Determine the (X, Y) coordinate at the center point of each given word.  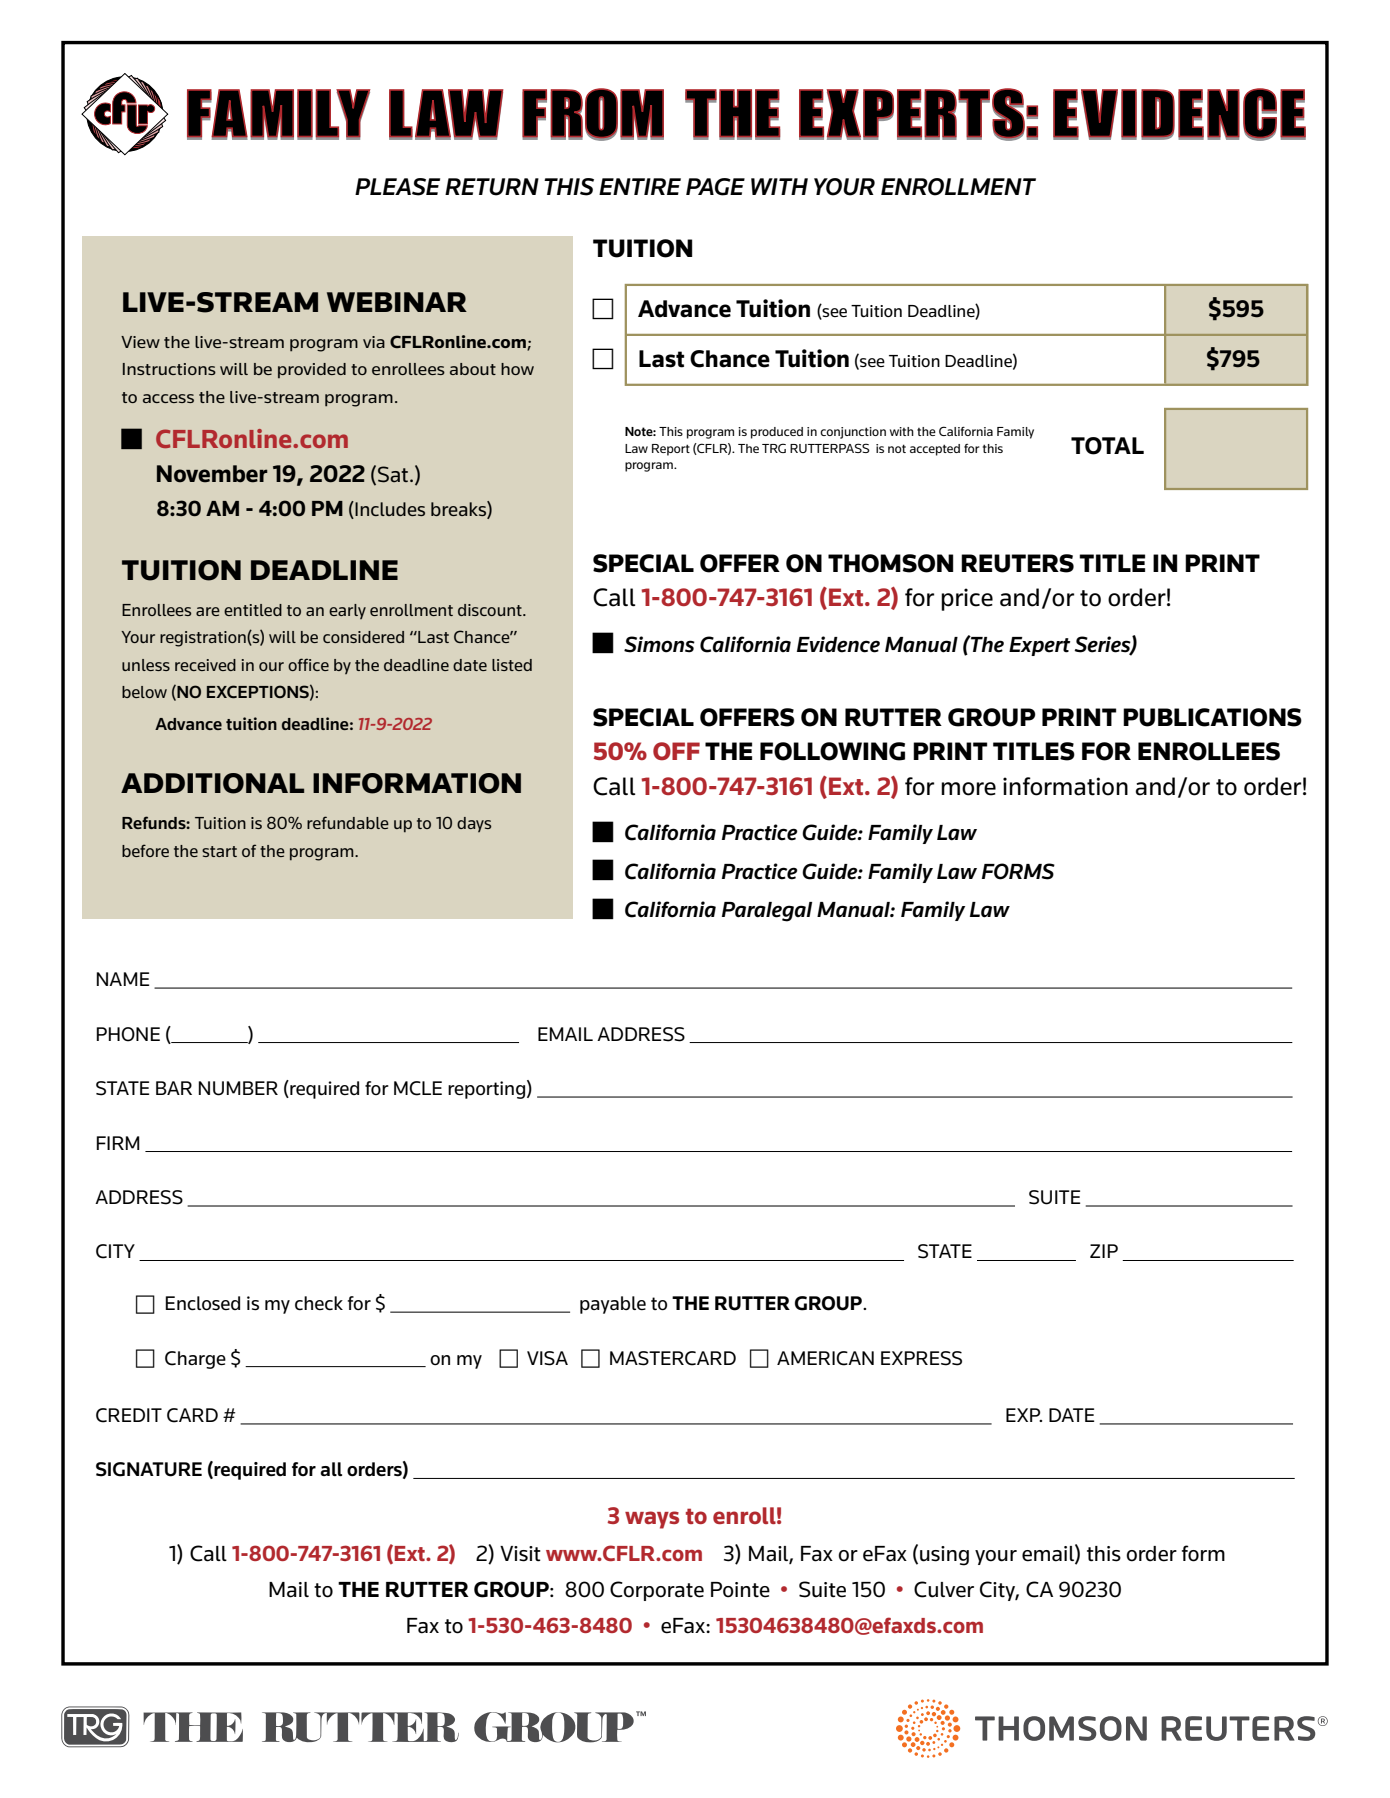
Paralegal (767, 912)
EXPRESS (921, 1358)
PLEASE (397, 187)
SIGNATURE (149, 1469)
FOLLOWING (832, 751)
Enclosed (202, 1303)
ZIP (1104, 1251)
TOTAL (1107, 446)
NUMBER (238, 1088)
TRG (774, 448)
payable (613, 1305)
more (968, 789)
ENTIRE (640, 186)
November (212, 474)
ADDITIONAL (212, 783)
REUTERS (1017, 563)
